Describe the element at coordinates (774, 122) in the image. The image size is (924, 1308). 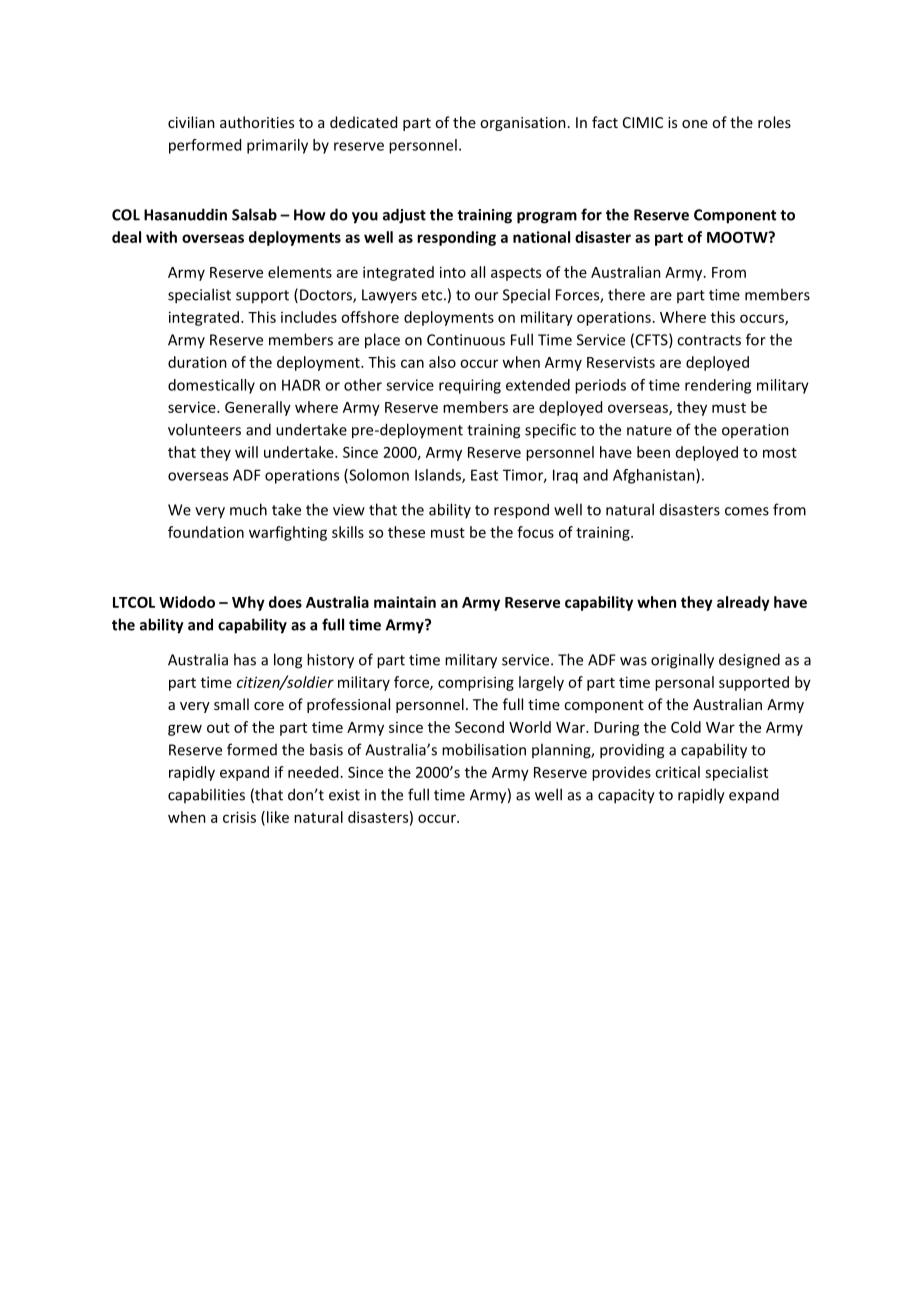
I see `roles` at that location.
